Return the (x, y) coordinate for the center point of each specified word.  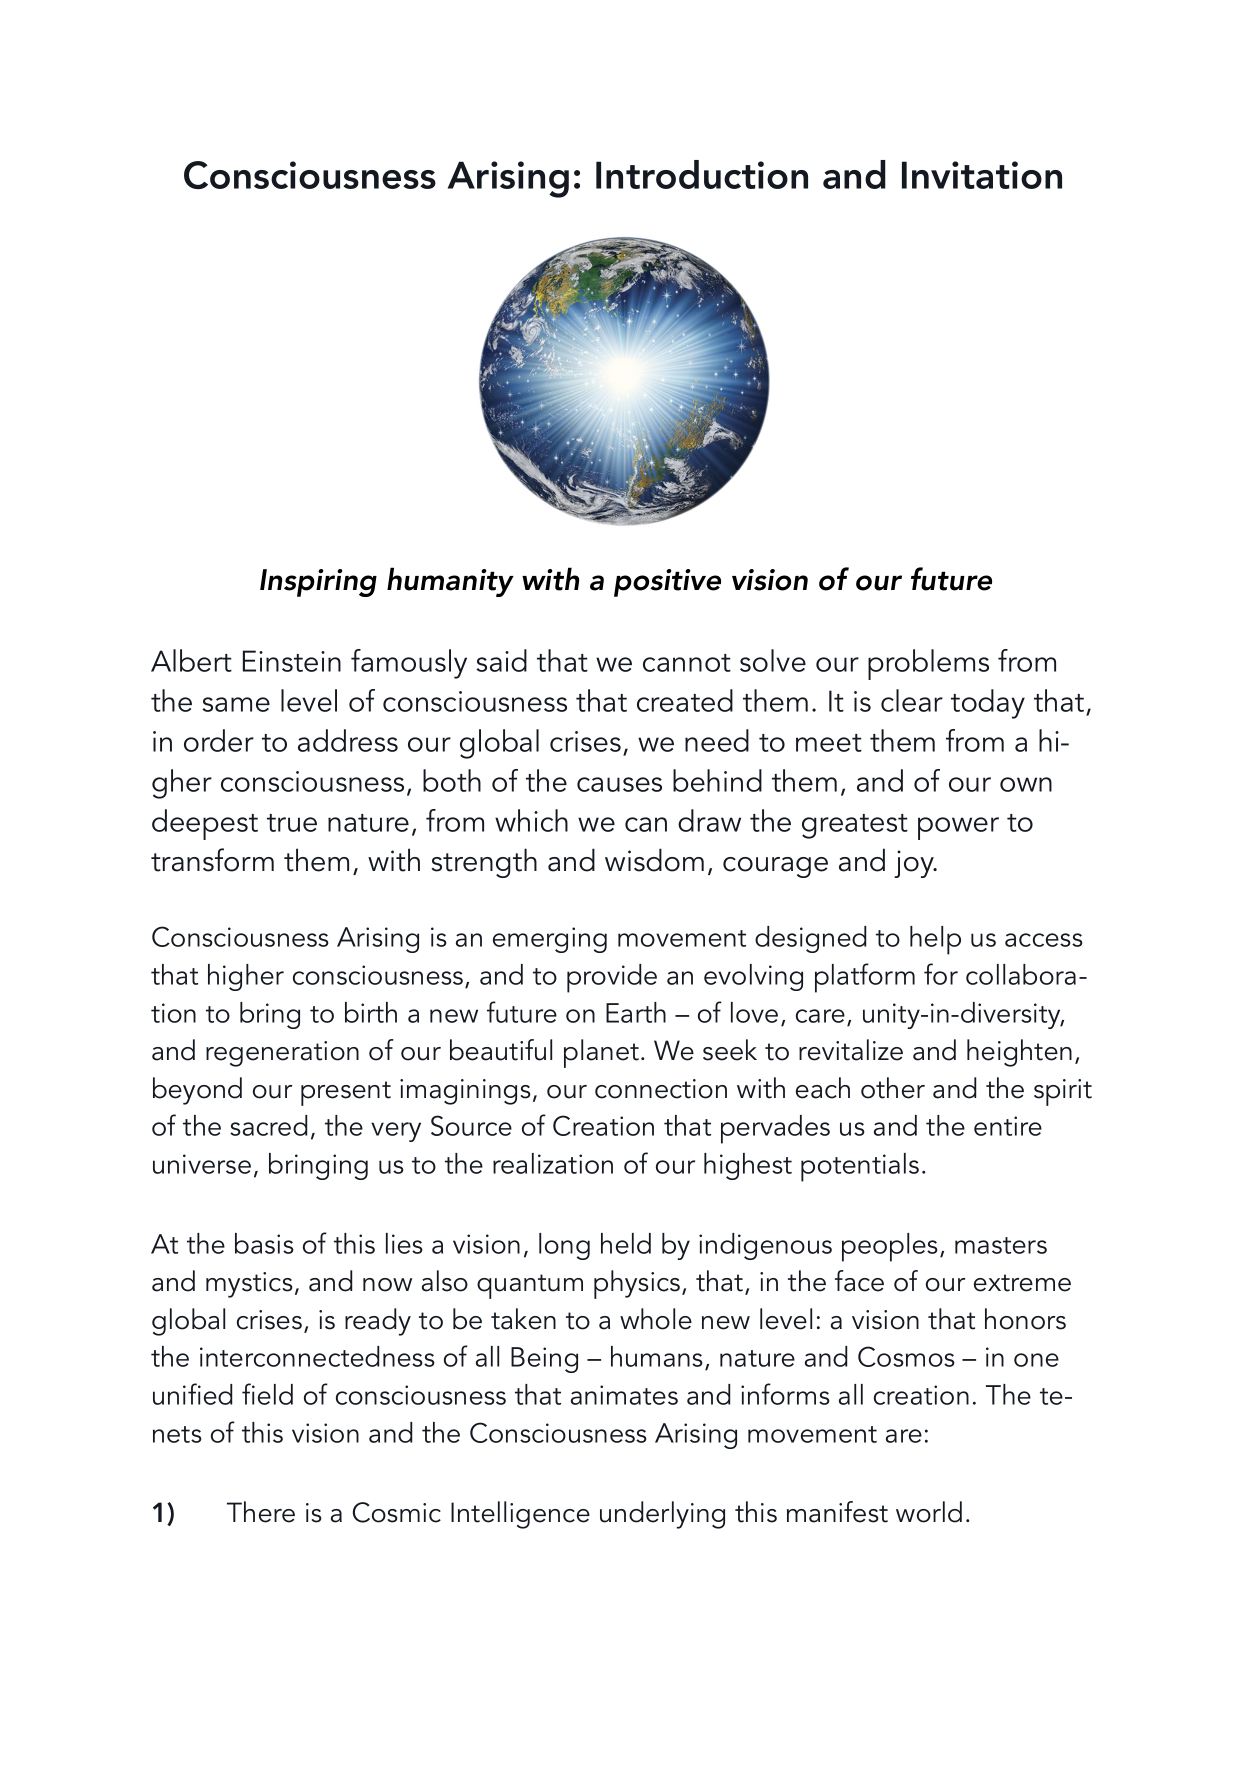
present (346, 1093)
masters (1001, 1245)
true (292, 823)
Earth (636, 1012)
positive (667, 583)
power (958, 828)
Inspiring (318, 583)
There (261, 1512)
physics (637, 1284)
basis (264, 1243)
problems (928, 664)
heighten (1019, 1053)
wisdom (654, 860)
